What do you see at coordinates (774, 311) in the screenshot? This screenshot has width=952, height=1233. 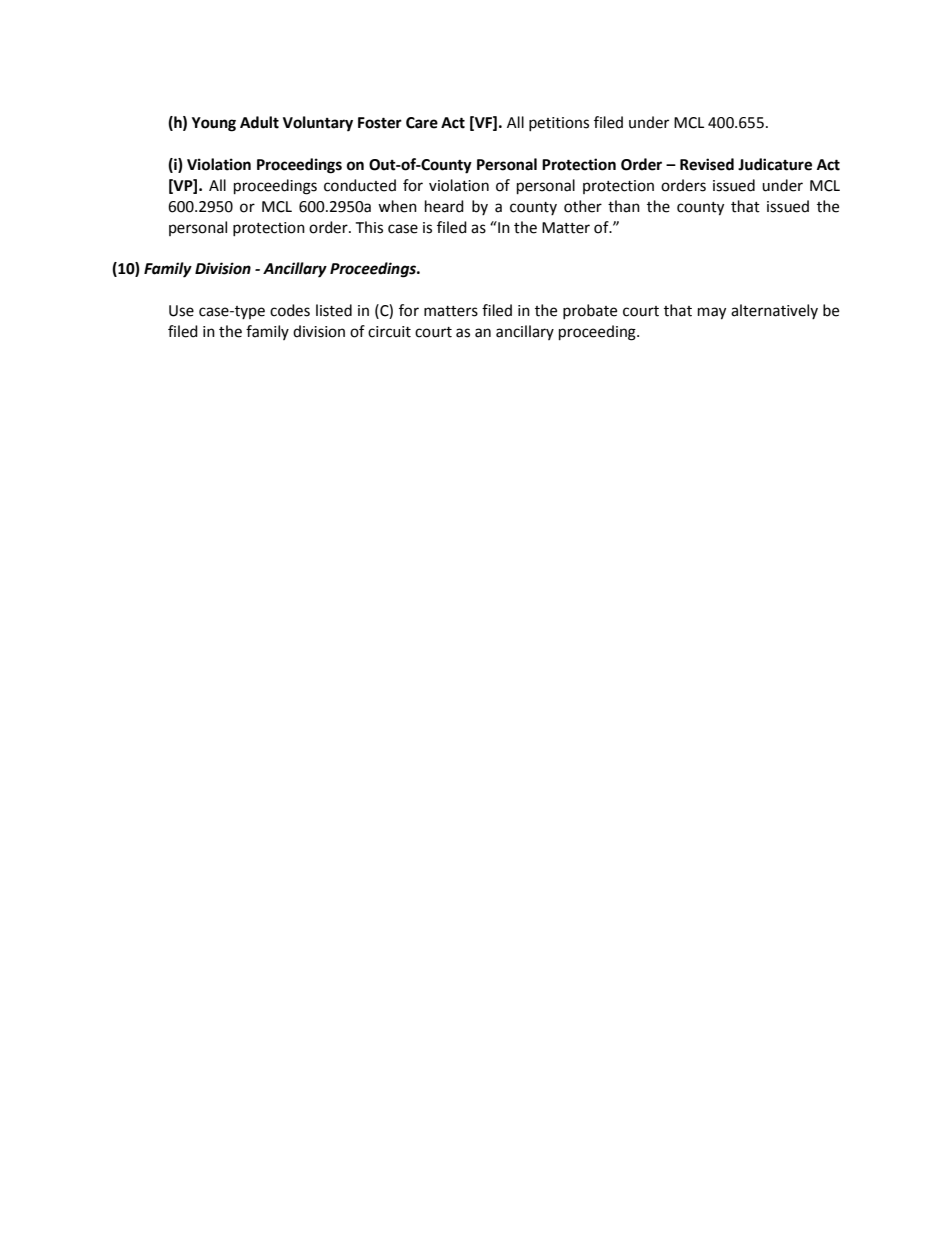 I see `alternatively` at bounding box center [774, 311].
